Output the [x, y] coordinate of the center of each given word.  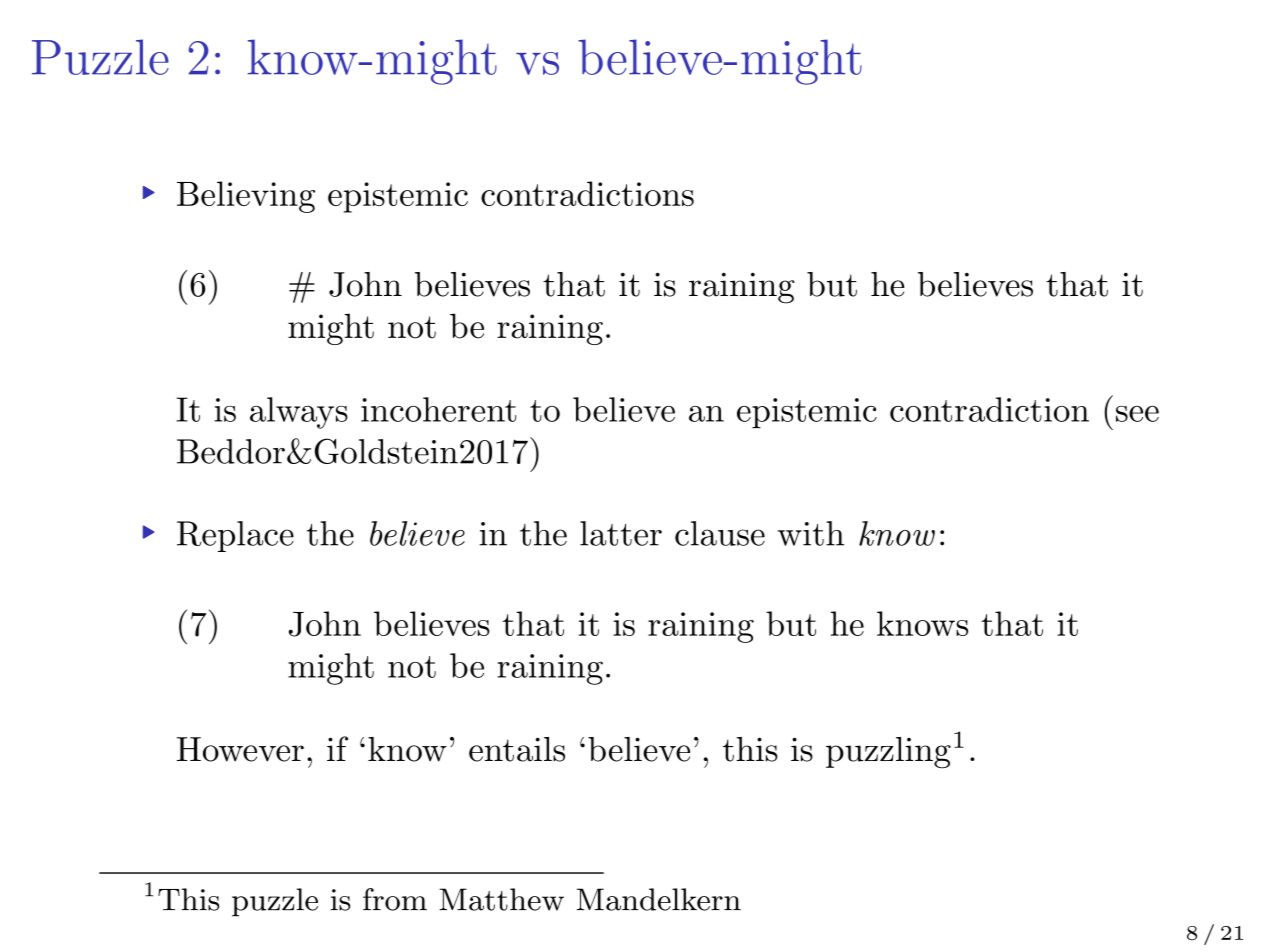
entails [517, 749]
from [395, 899]
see [1137, 414]
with [810, 533]
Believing [246, 197]
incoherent [438, 409]
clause [720, 533]
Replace [235, 536]
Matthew [501, 899]
